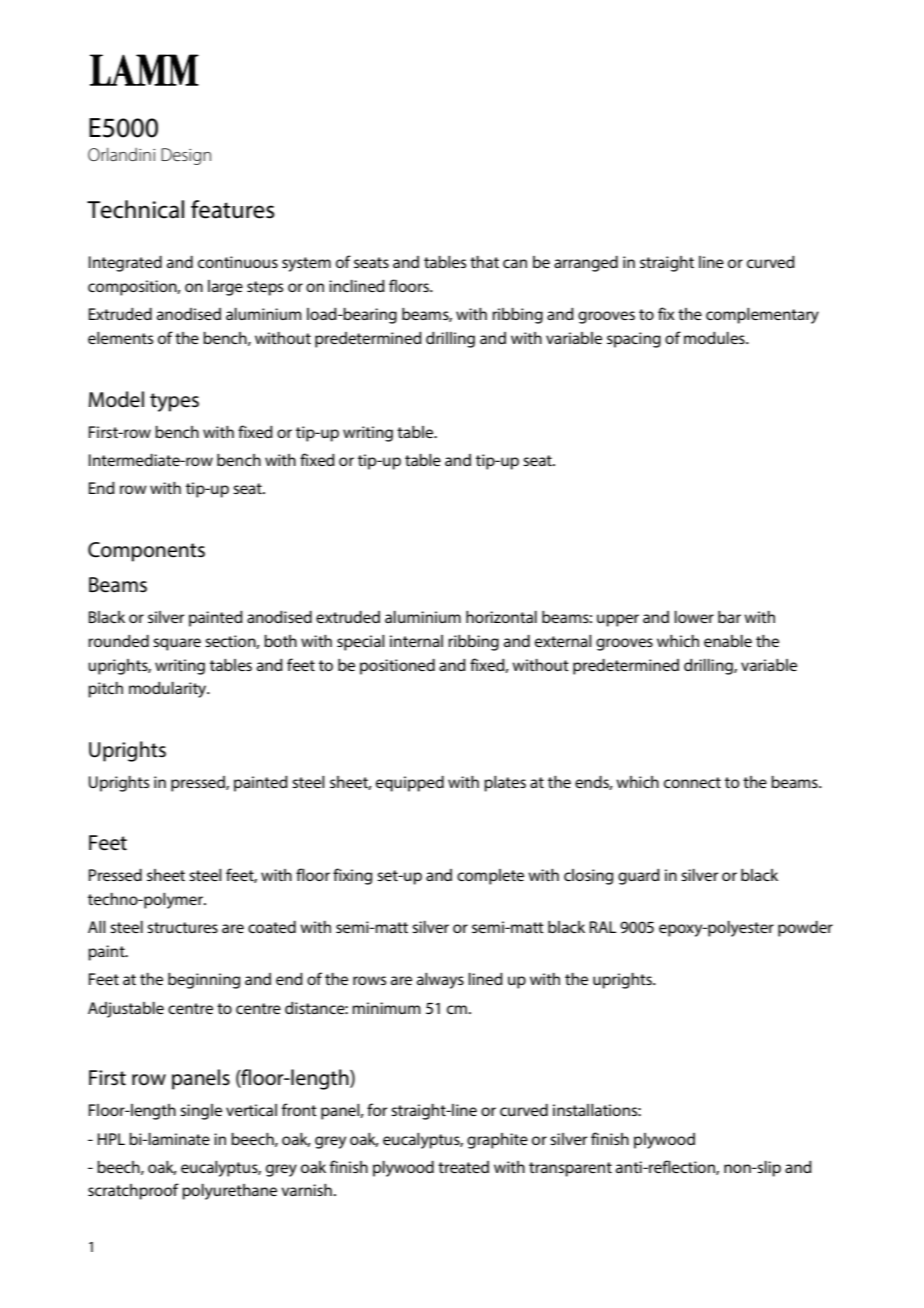 This screenshot has height=1308, width=924. I want to click on modularity, so click(169, 690).
